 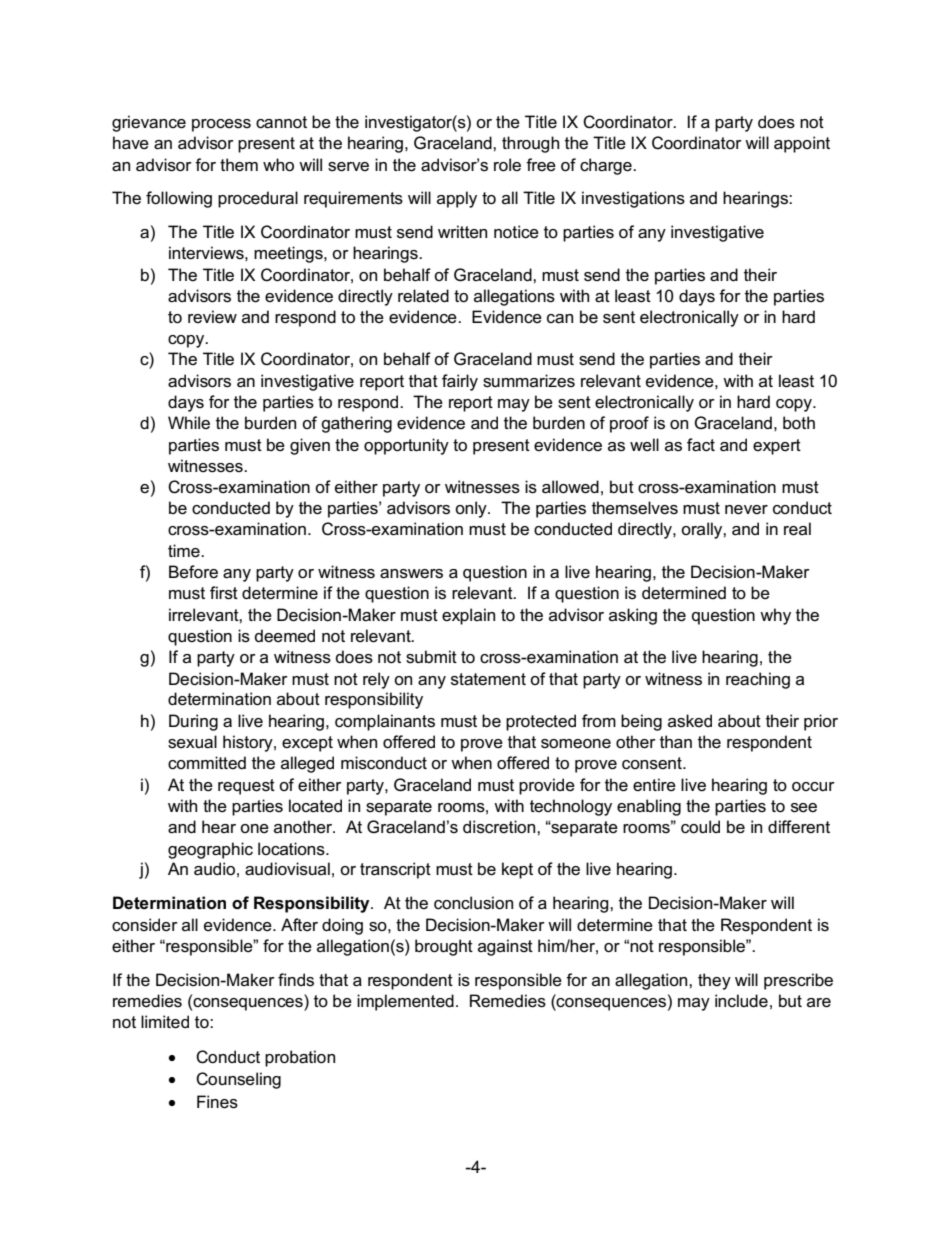 I want to click on role, so click(x=507, y=165).
